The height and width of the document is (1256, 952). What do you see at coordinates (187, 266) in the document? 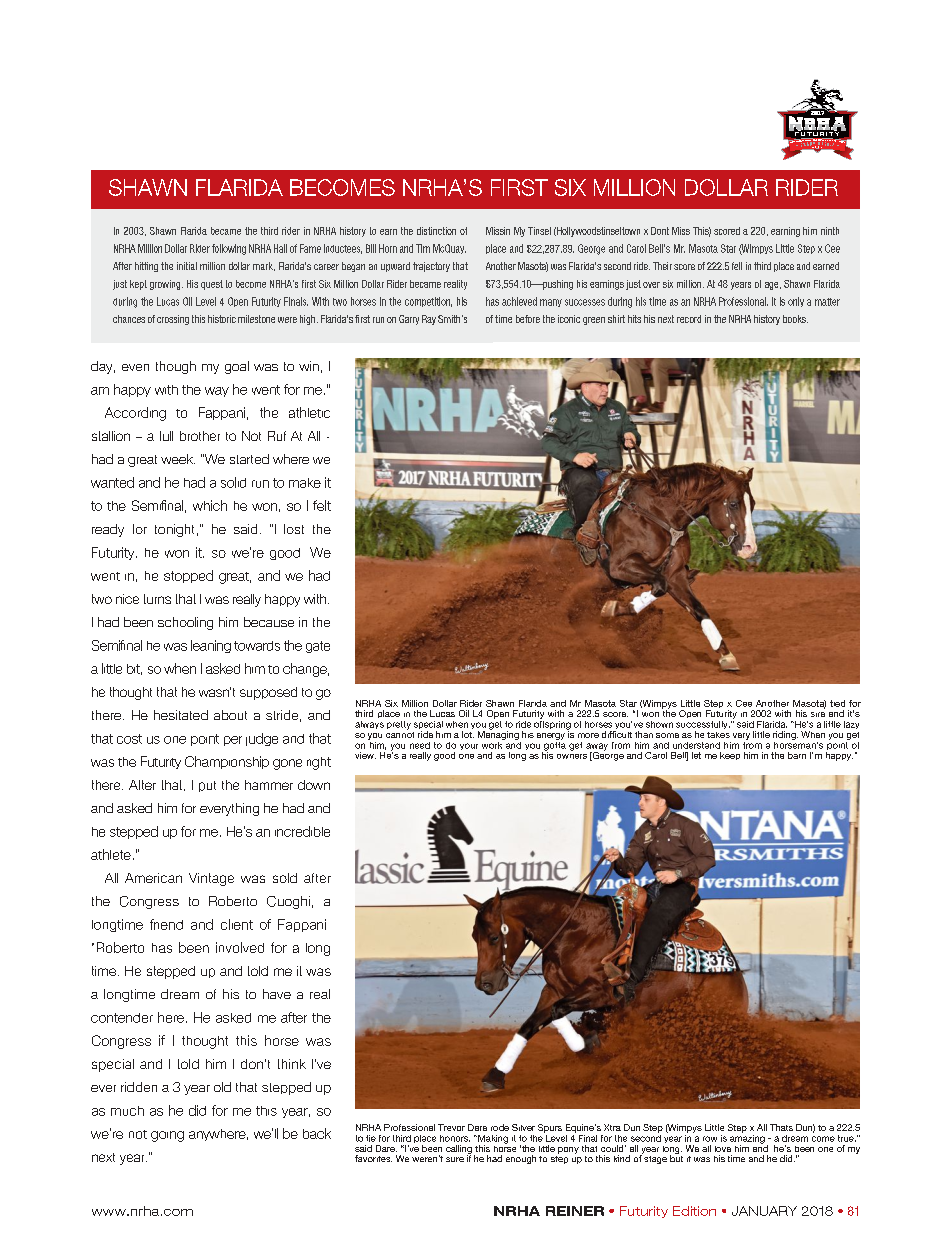
I see `initial` at bounding box center [187, 266].
